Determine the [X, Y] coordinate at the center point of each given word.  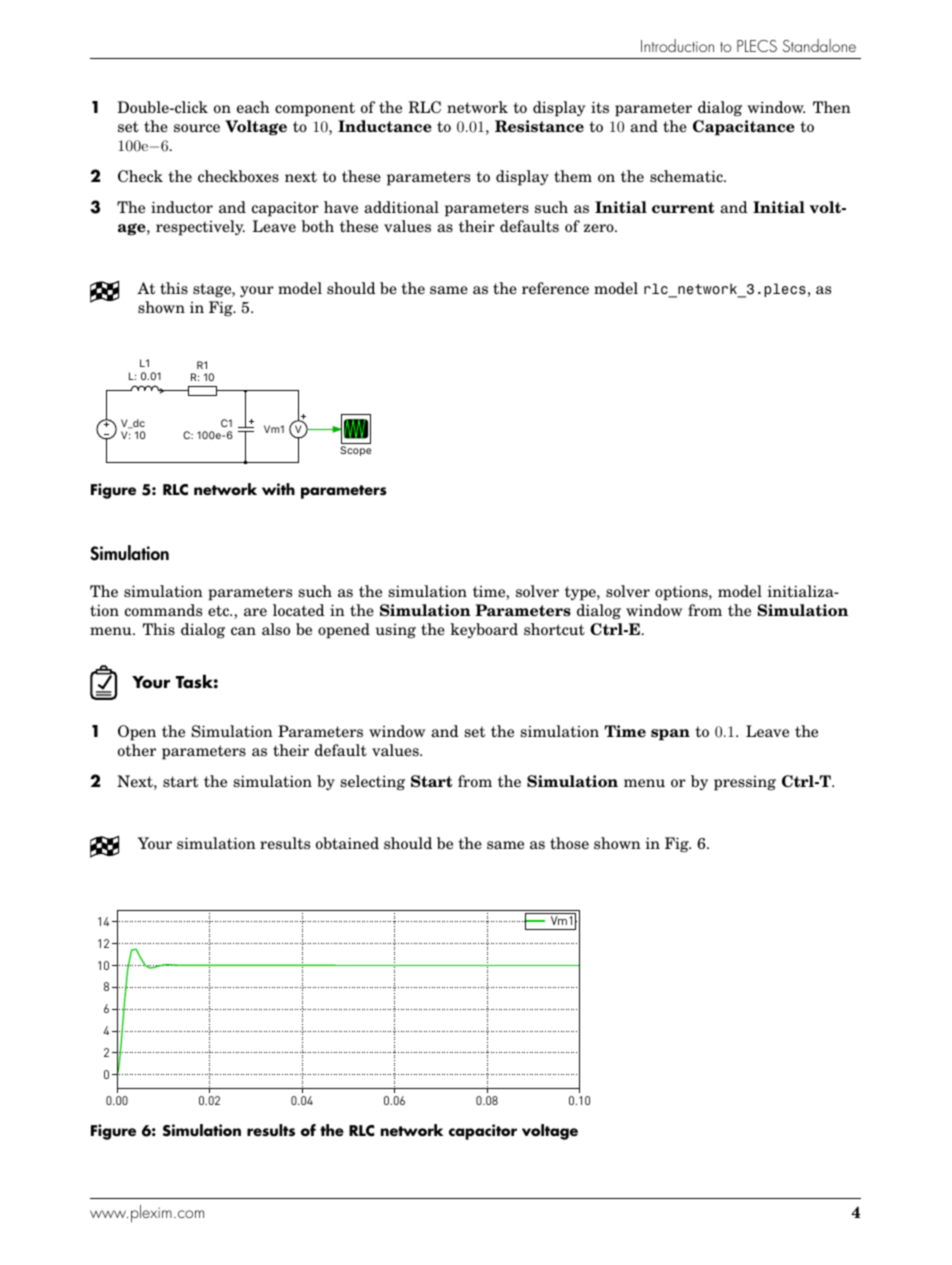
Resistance [539, 126]
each [253, 107]
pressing [745, 783]
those [569, 843]
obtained [347, 843]
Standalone [819, 45]
